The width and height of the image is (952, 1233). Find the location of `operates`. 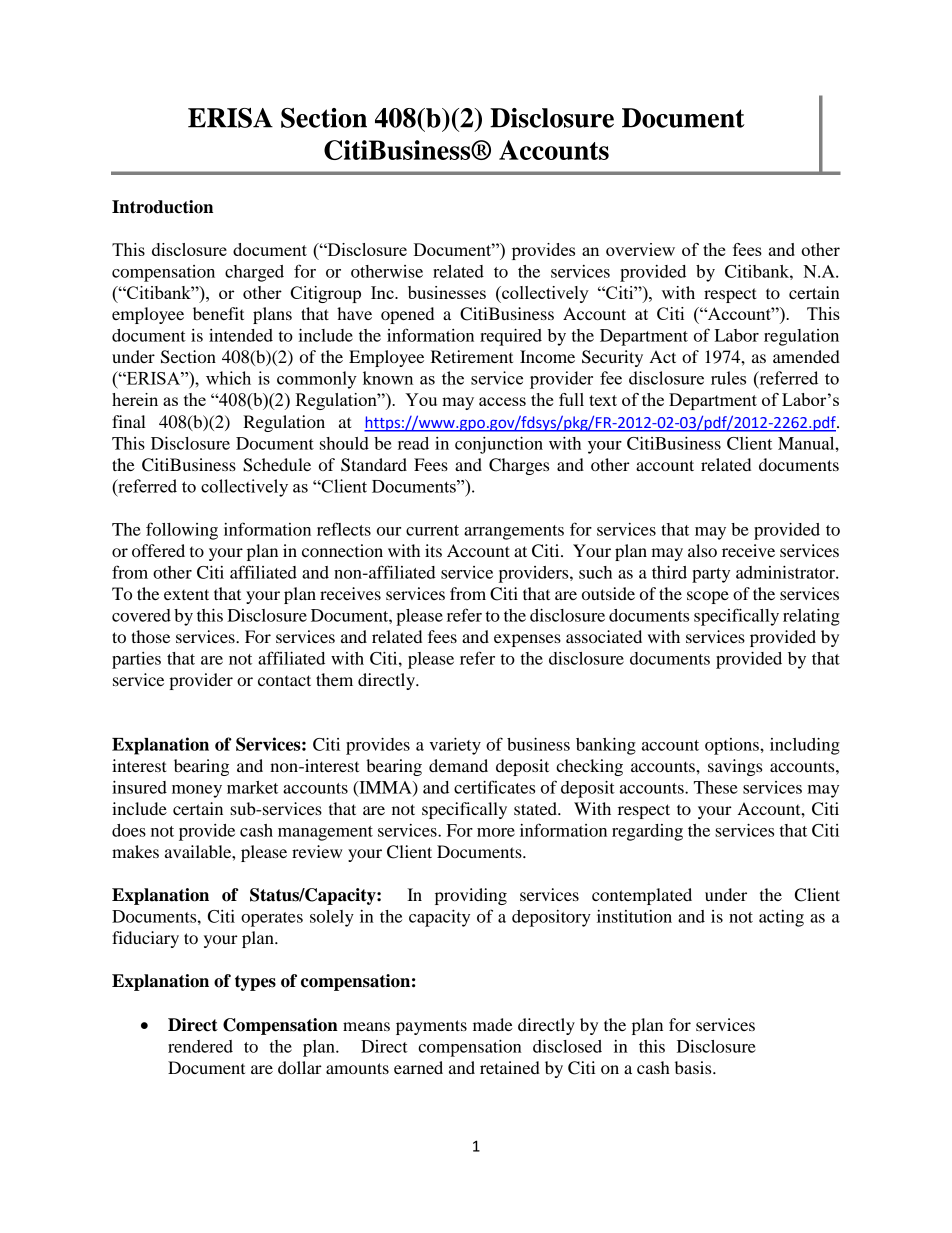

operates is located at coordinates (272, 919).
